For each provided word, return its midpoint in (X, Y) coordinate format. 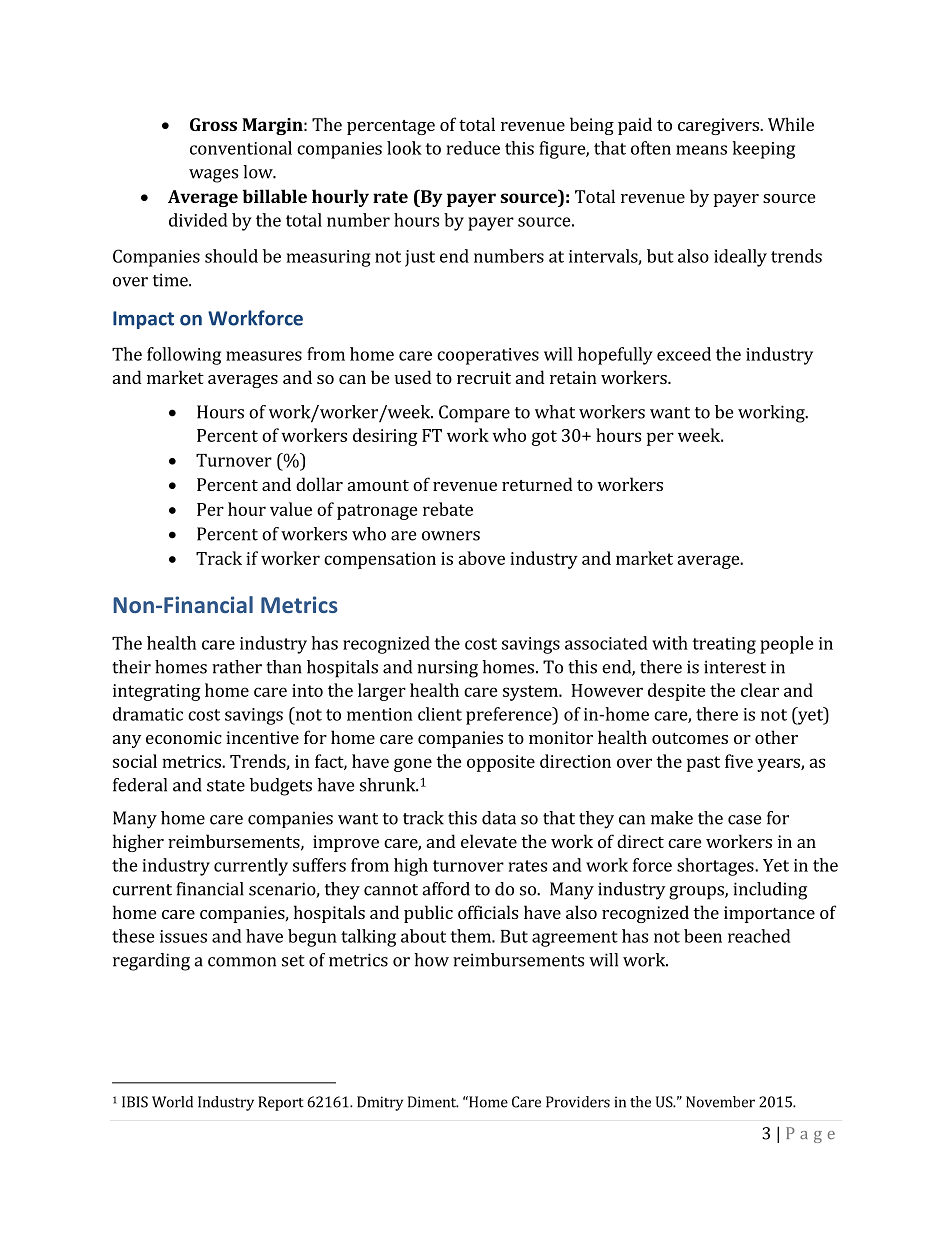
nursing (447, 669)
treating (724, 645)
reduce (473, 148)
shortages (716, 867)
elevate (489, 841)
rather (237, 667)
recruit (484, 377)
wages (213, 176)
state (226, 786)
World (172, 1102)
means (701, 150)
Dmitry (380, 1103)
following (184, 356)
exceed (684, 354)
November (720, 1102)
